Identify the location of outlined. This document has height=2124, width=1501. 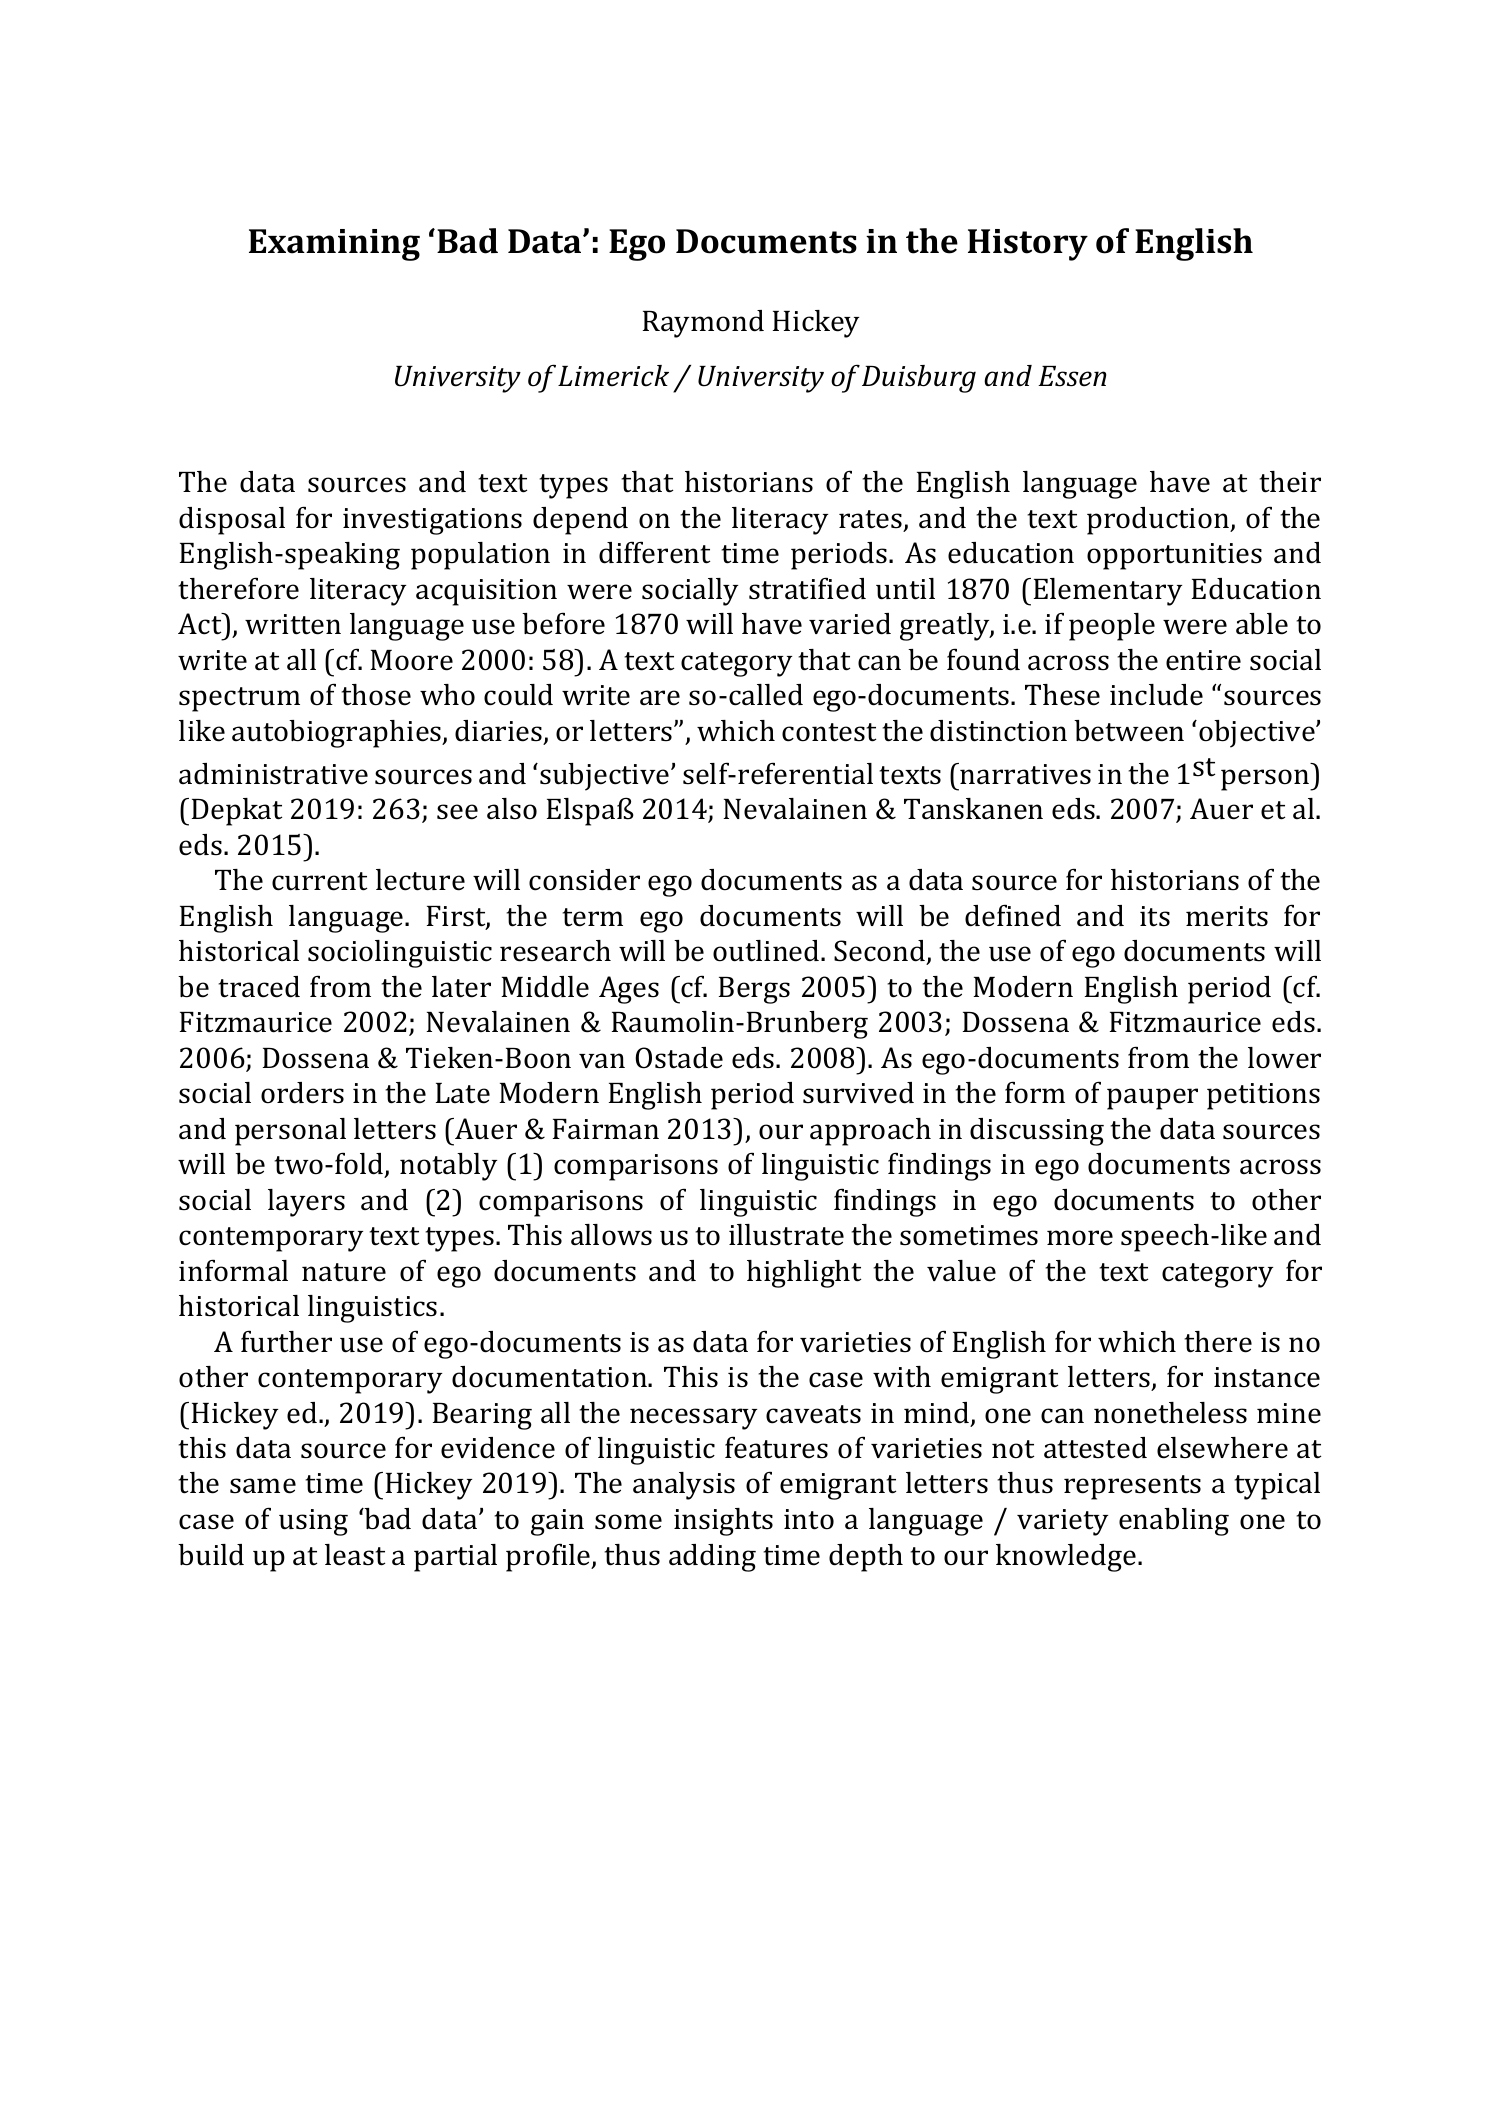
(767, 951).
